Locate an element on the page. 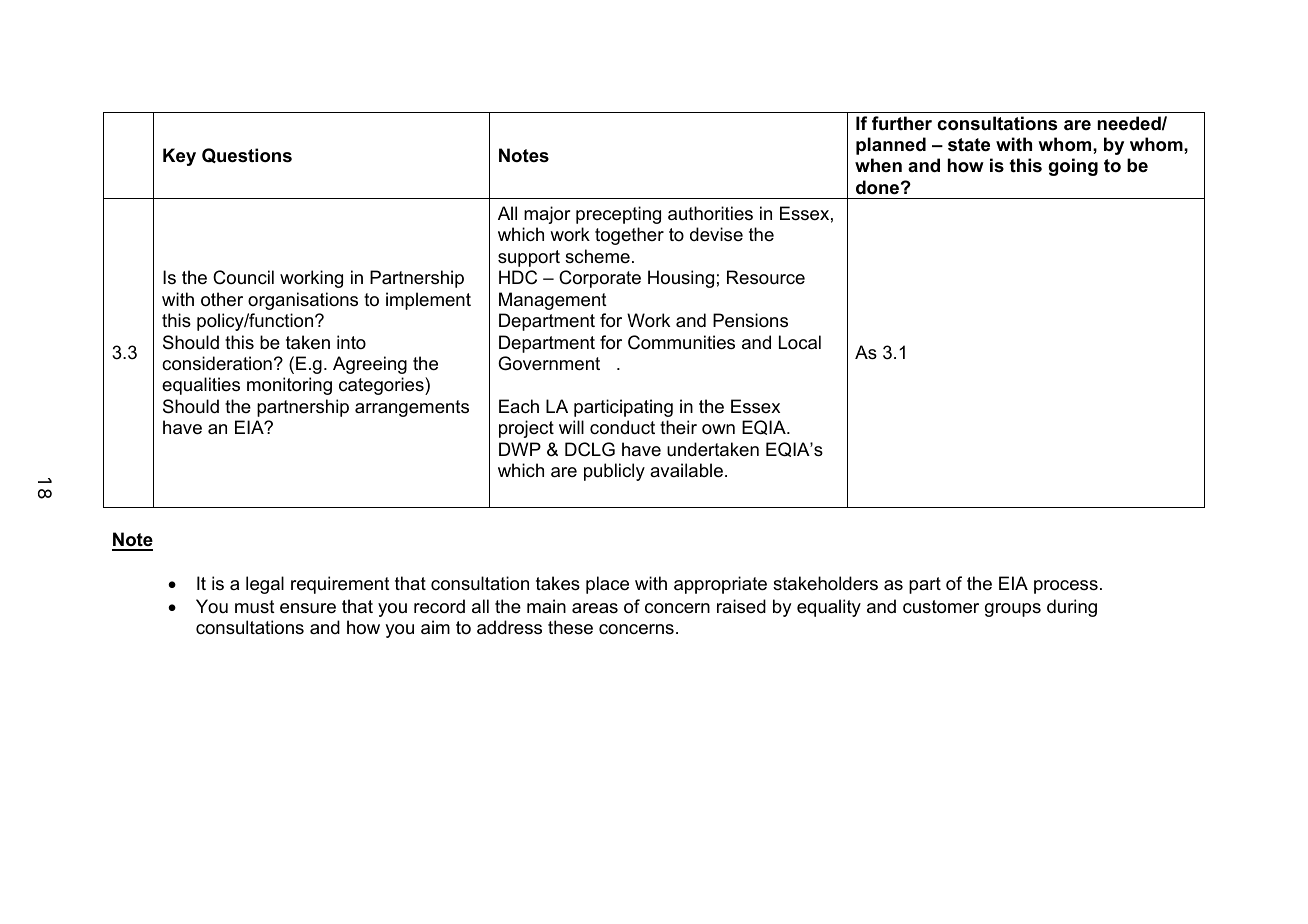 The width and height of the page is (1308, 924). Corporate is located at coordinates (600, 279).
